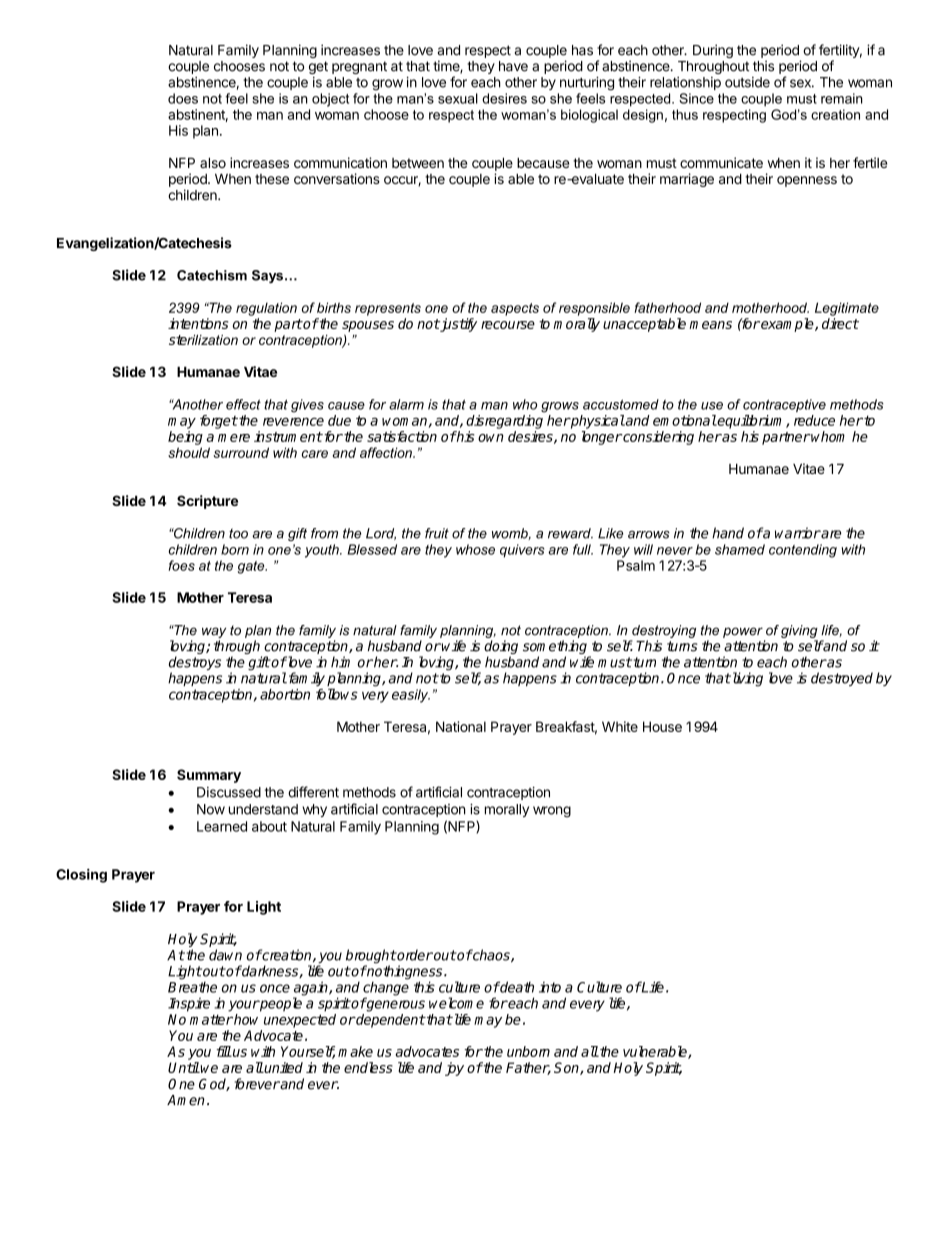 This document has width=952, height=1233. What do you see at coordinates (803, 551) in the document?
I see `contending` at bounding box center [803, 551].
